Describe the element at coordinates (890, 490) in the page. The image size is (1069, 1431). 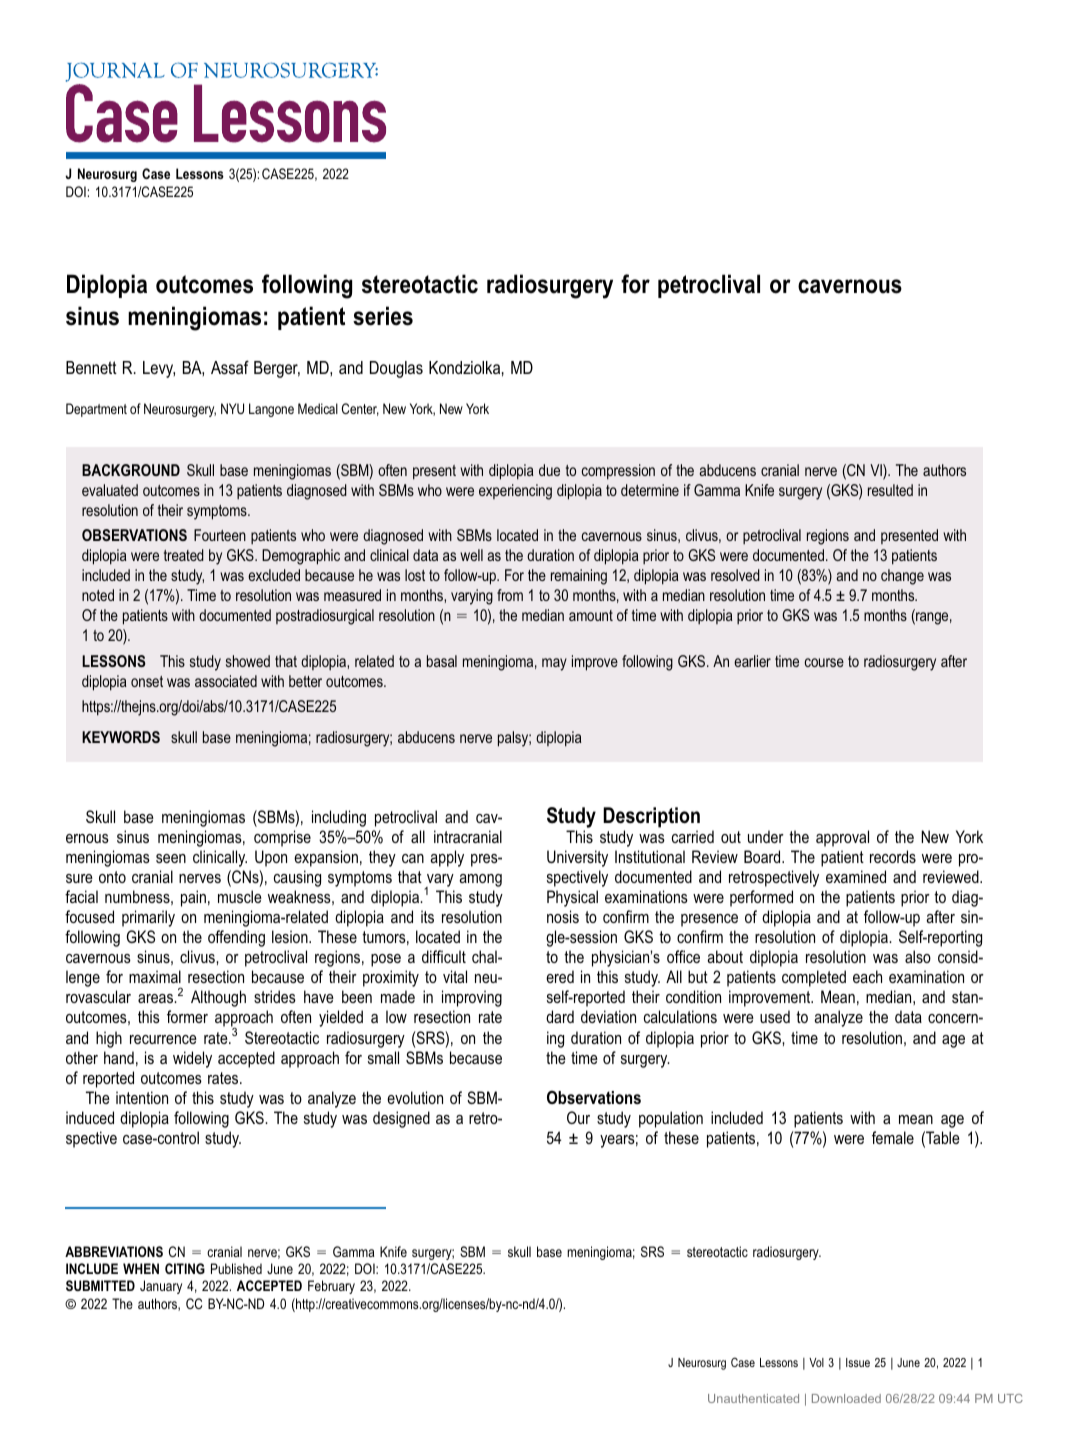
I see `resulted` at that location.
